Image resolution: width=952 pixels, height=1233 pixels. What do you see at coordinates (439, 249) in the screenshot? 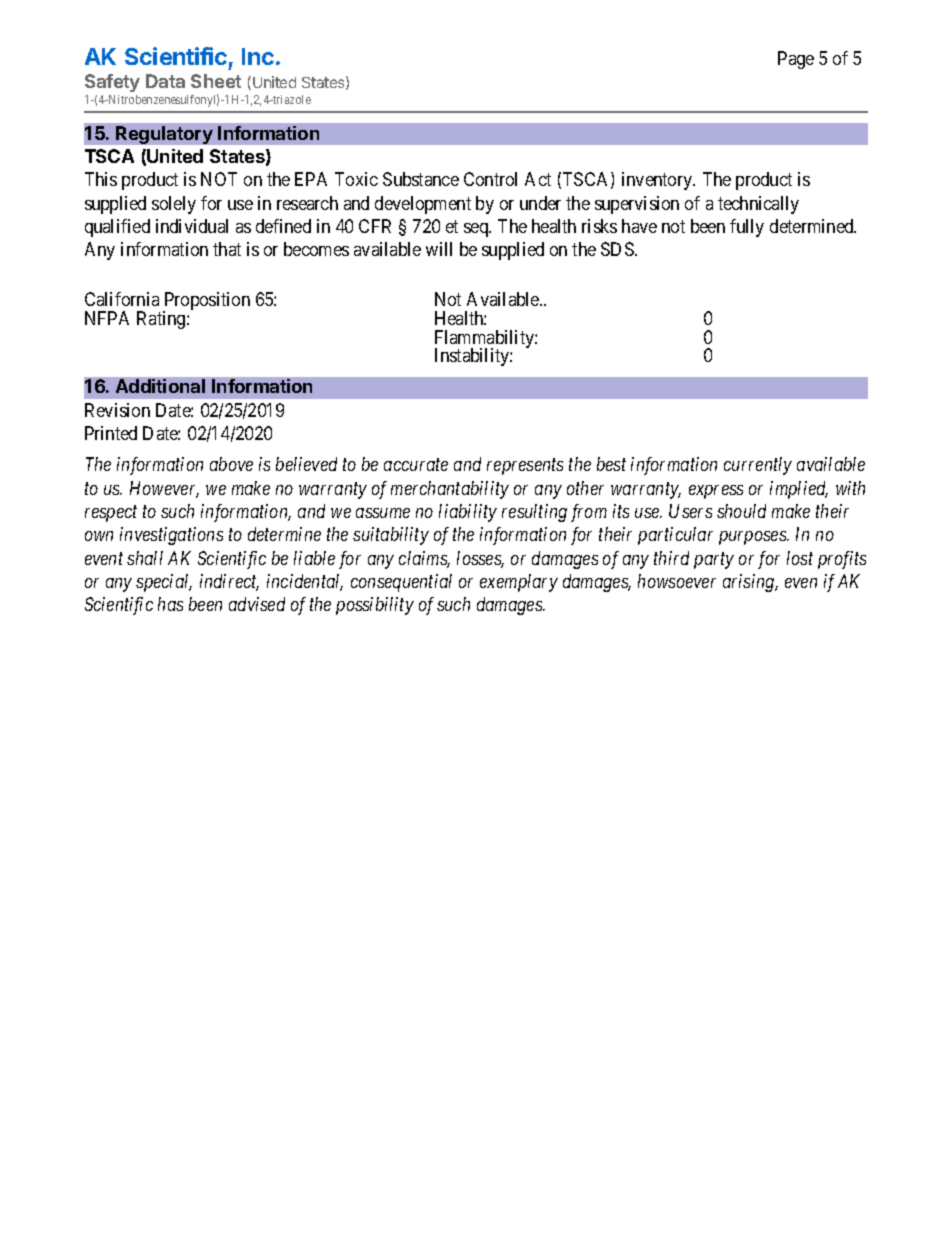
I see `will` at bounding box center [439, 249].
